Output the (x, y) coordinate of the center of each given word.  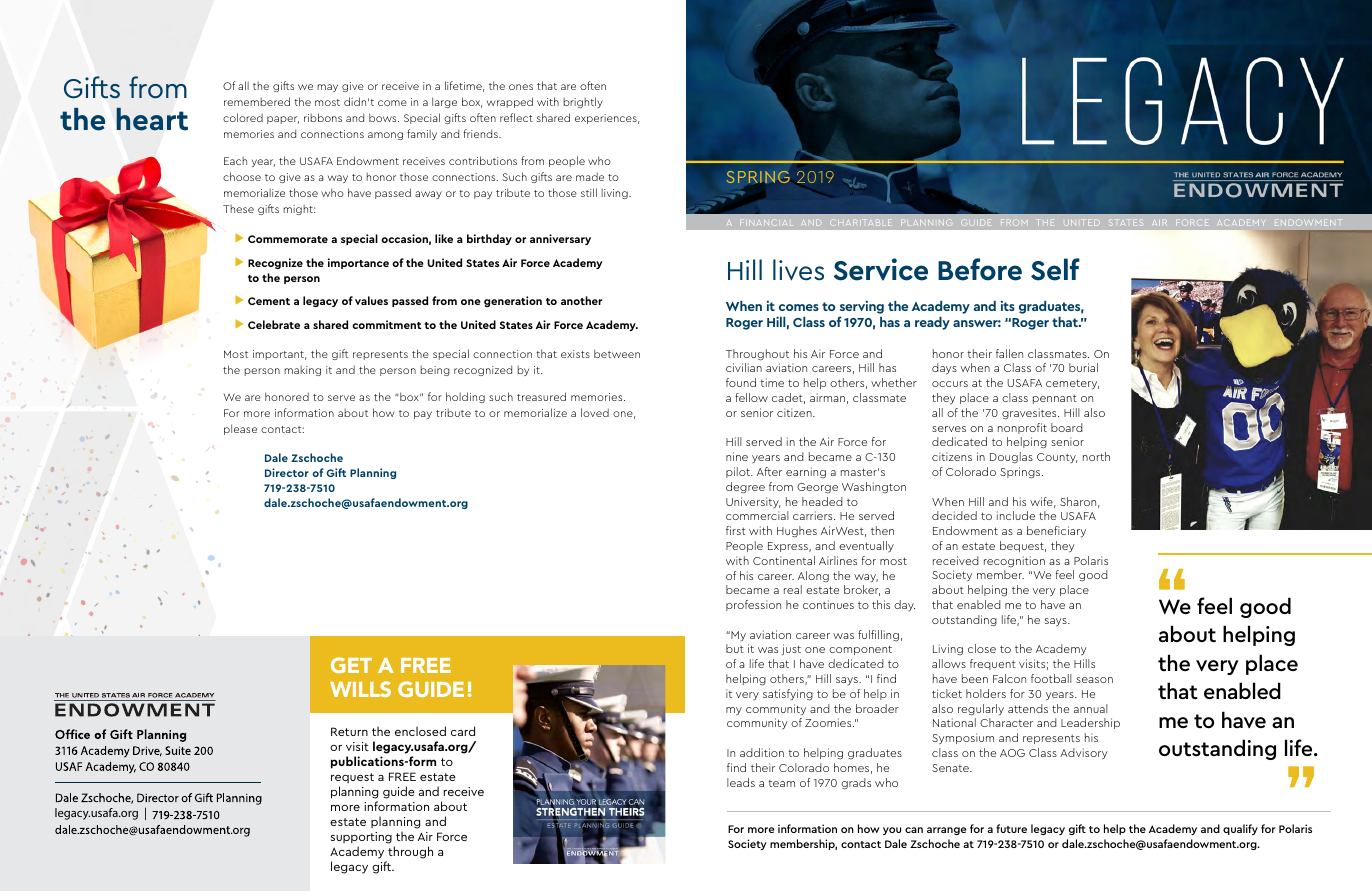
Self (1055, 269)
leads (741, 782)
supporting (361, 839)
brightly (583, 102)
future (1011, 828)
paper (283, 120)
